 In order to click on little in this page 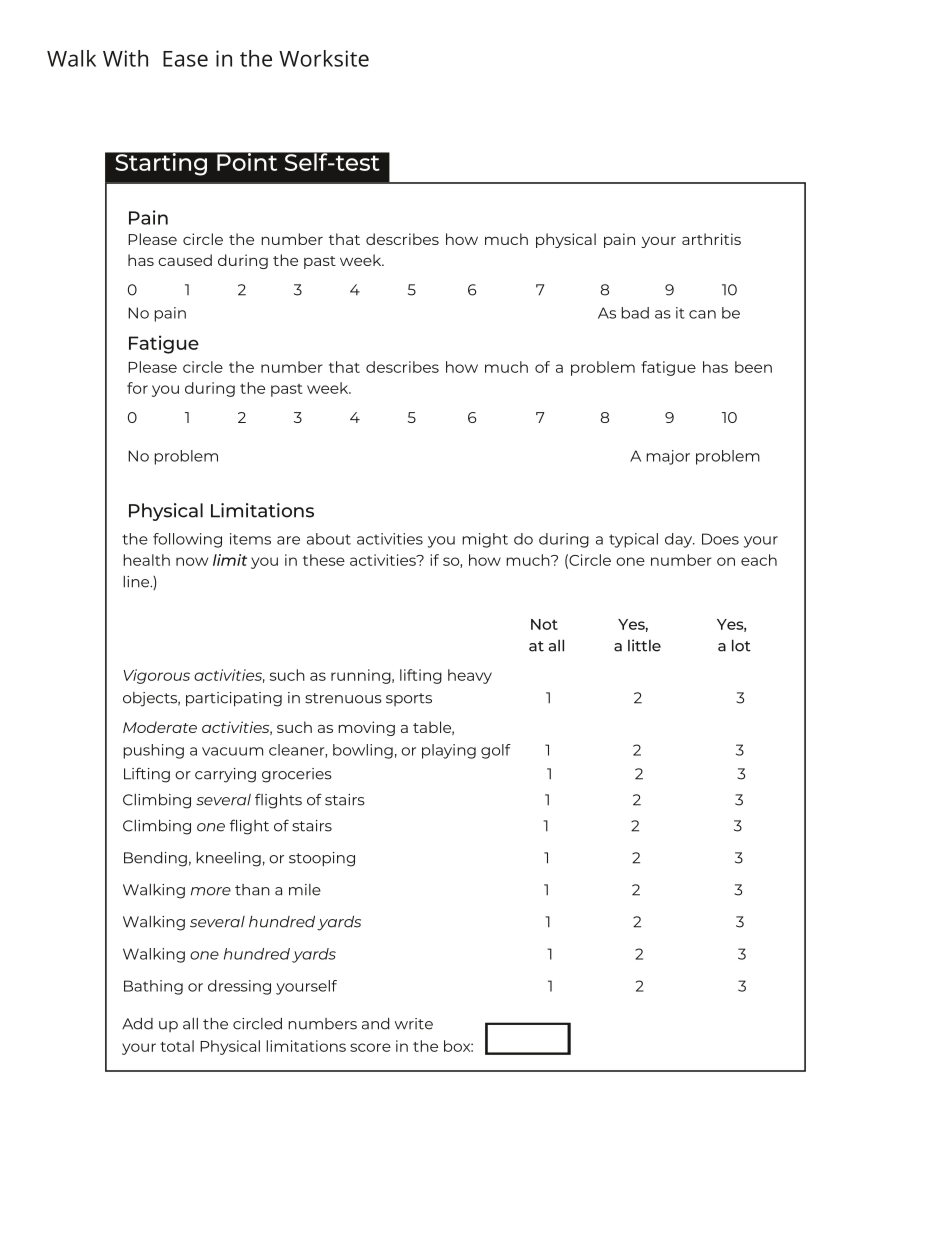, I will do `click(644, 645)`.
